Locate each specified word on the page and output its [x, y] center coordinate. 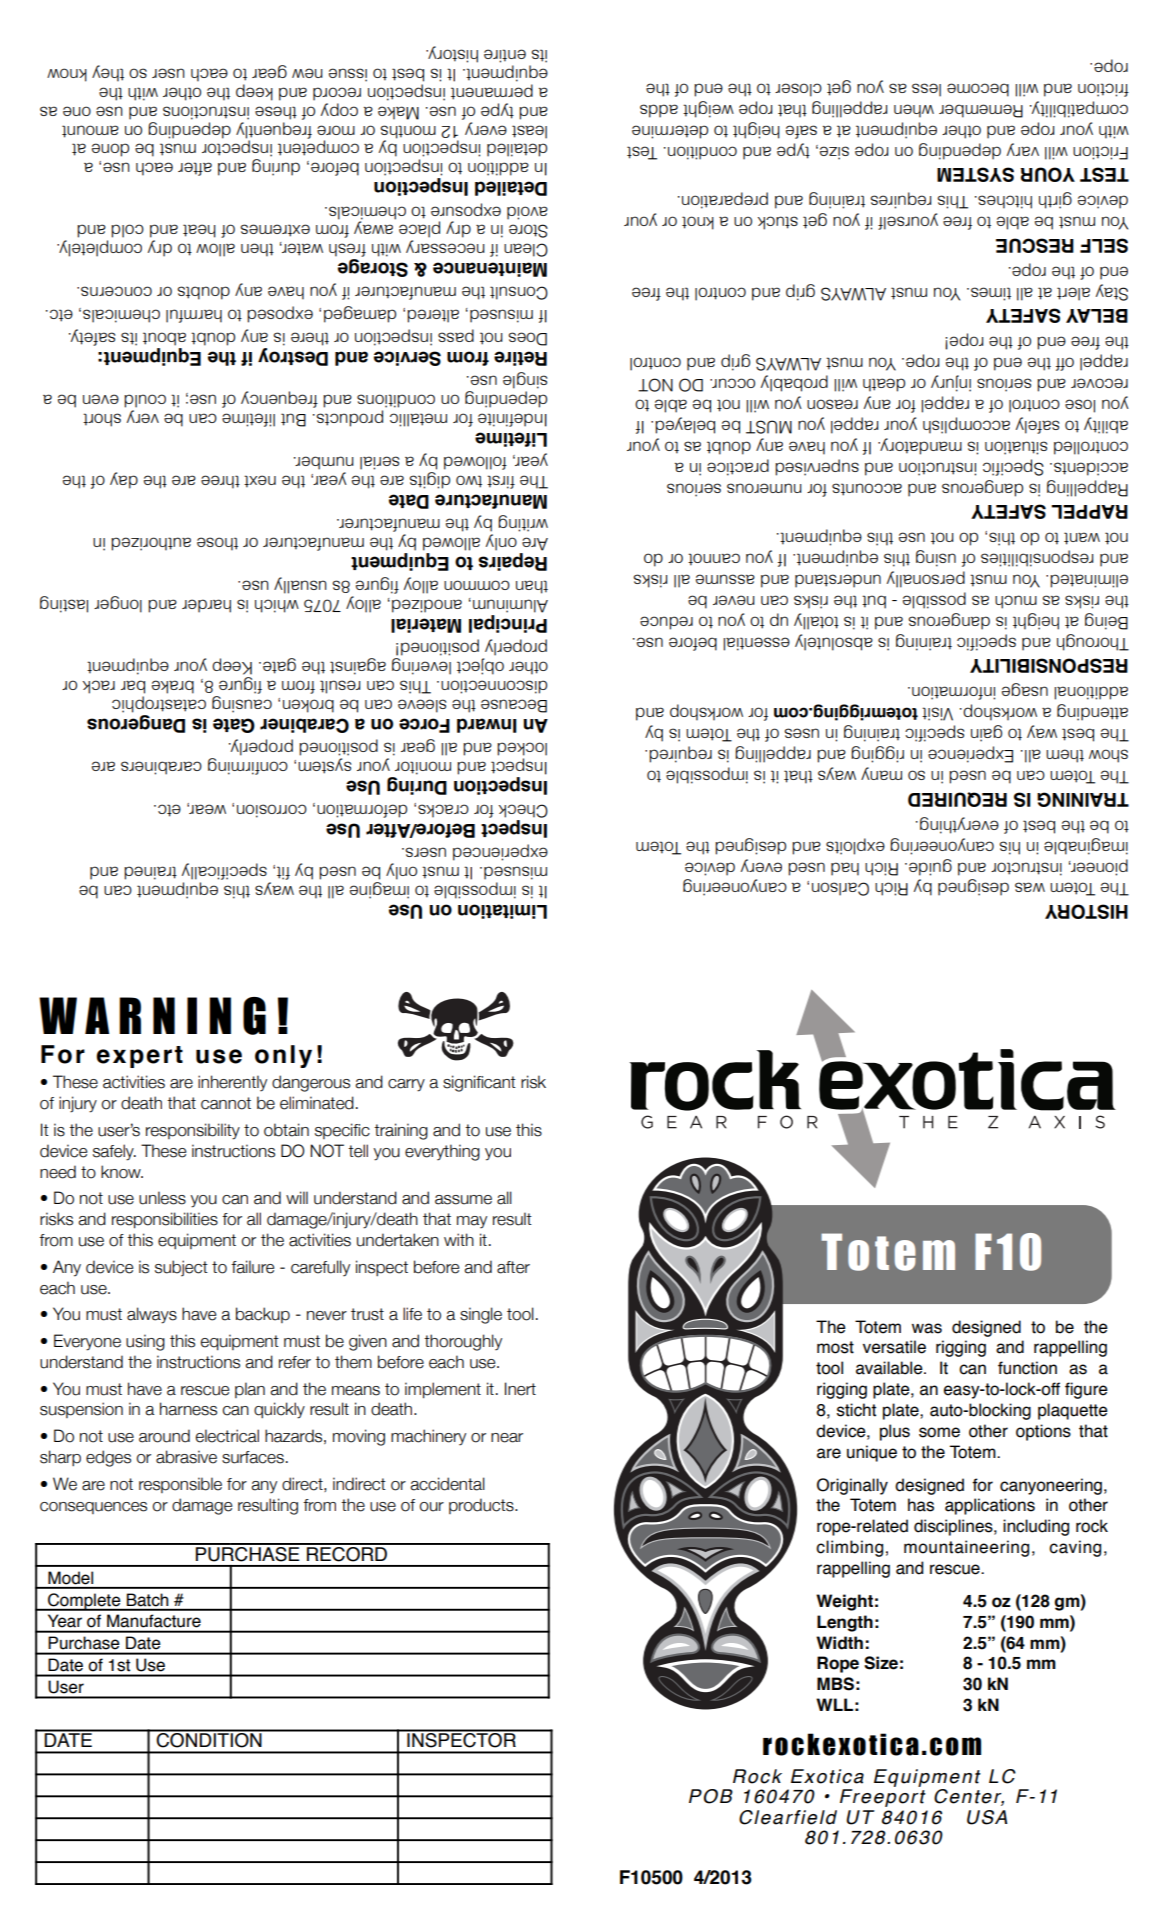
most [835, 1347]
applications [990, 1506]
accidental [447, 1484]
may [472, 1222]
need [58, 1172]
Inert [520, 1389]
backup [263, 1315]
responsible [180, 1485]
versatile [894, 1347]
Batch [147, 1599]
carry [406, 1085]
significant [479, 1083]
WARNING [152, 1016]
